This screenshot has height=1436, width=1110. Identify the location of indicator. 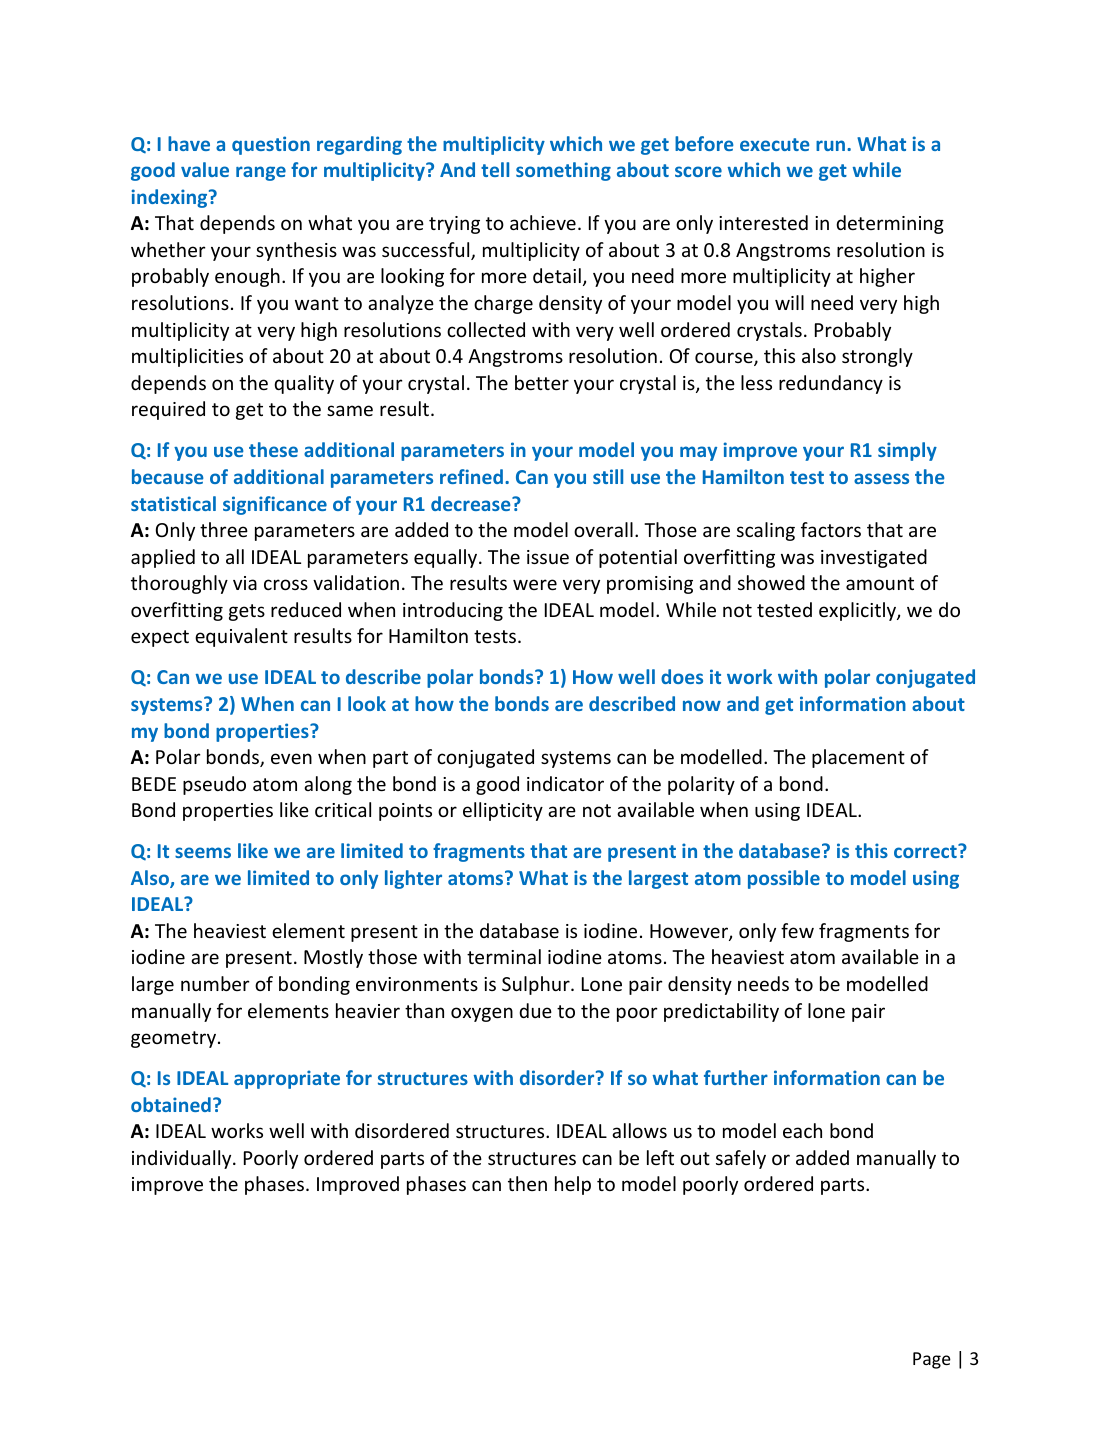
(565, 783).
